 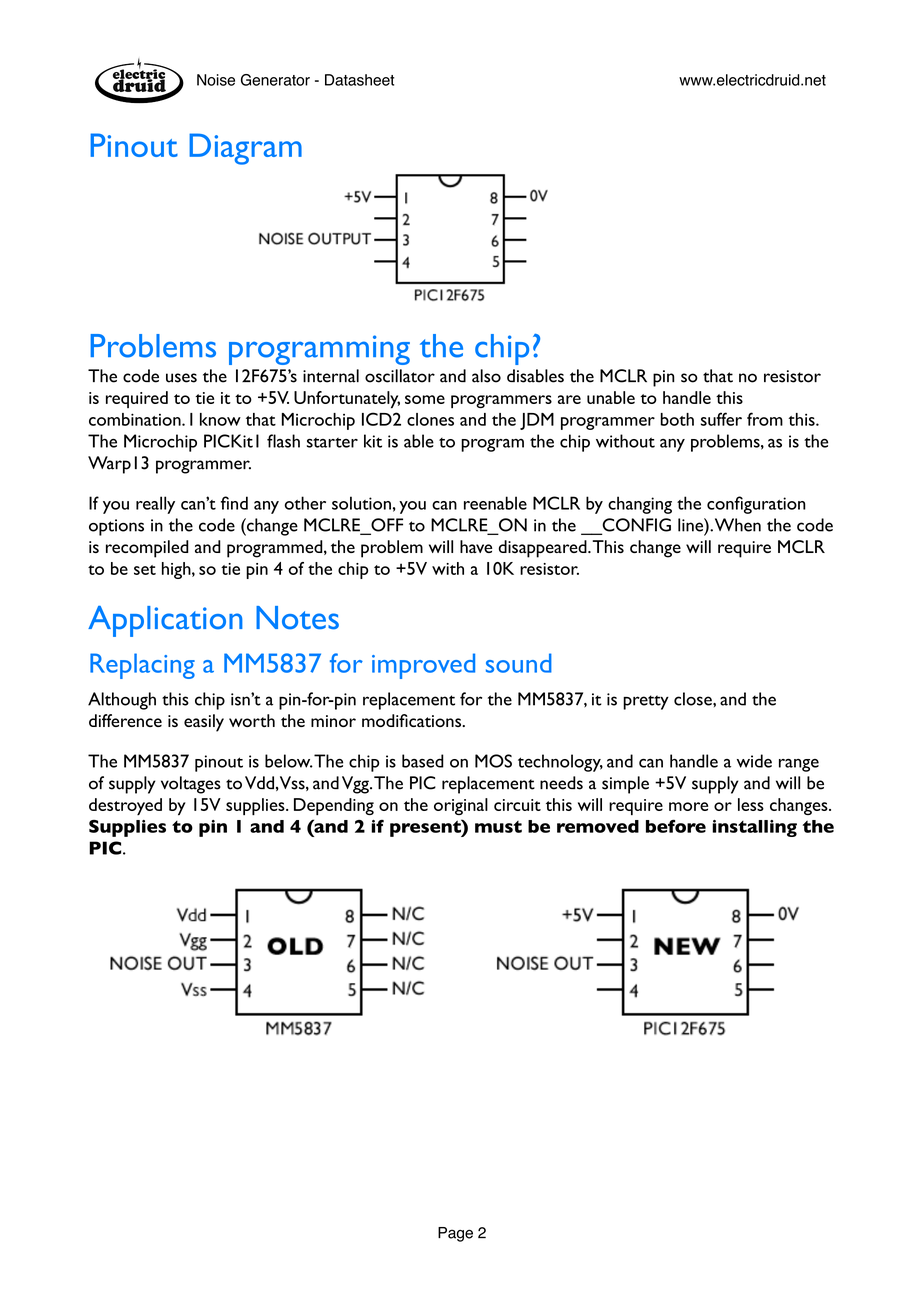 What do you see at coordinates (234, 503) in the screenshot?
I see `find` at bounding box center [234, 503].
